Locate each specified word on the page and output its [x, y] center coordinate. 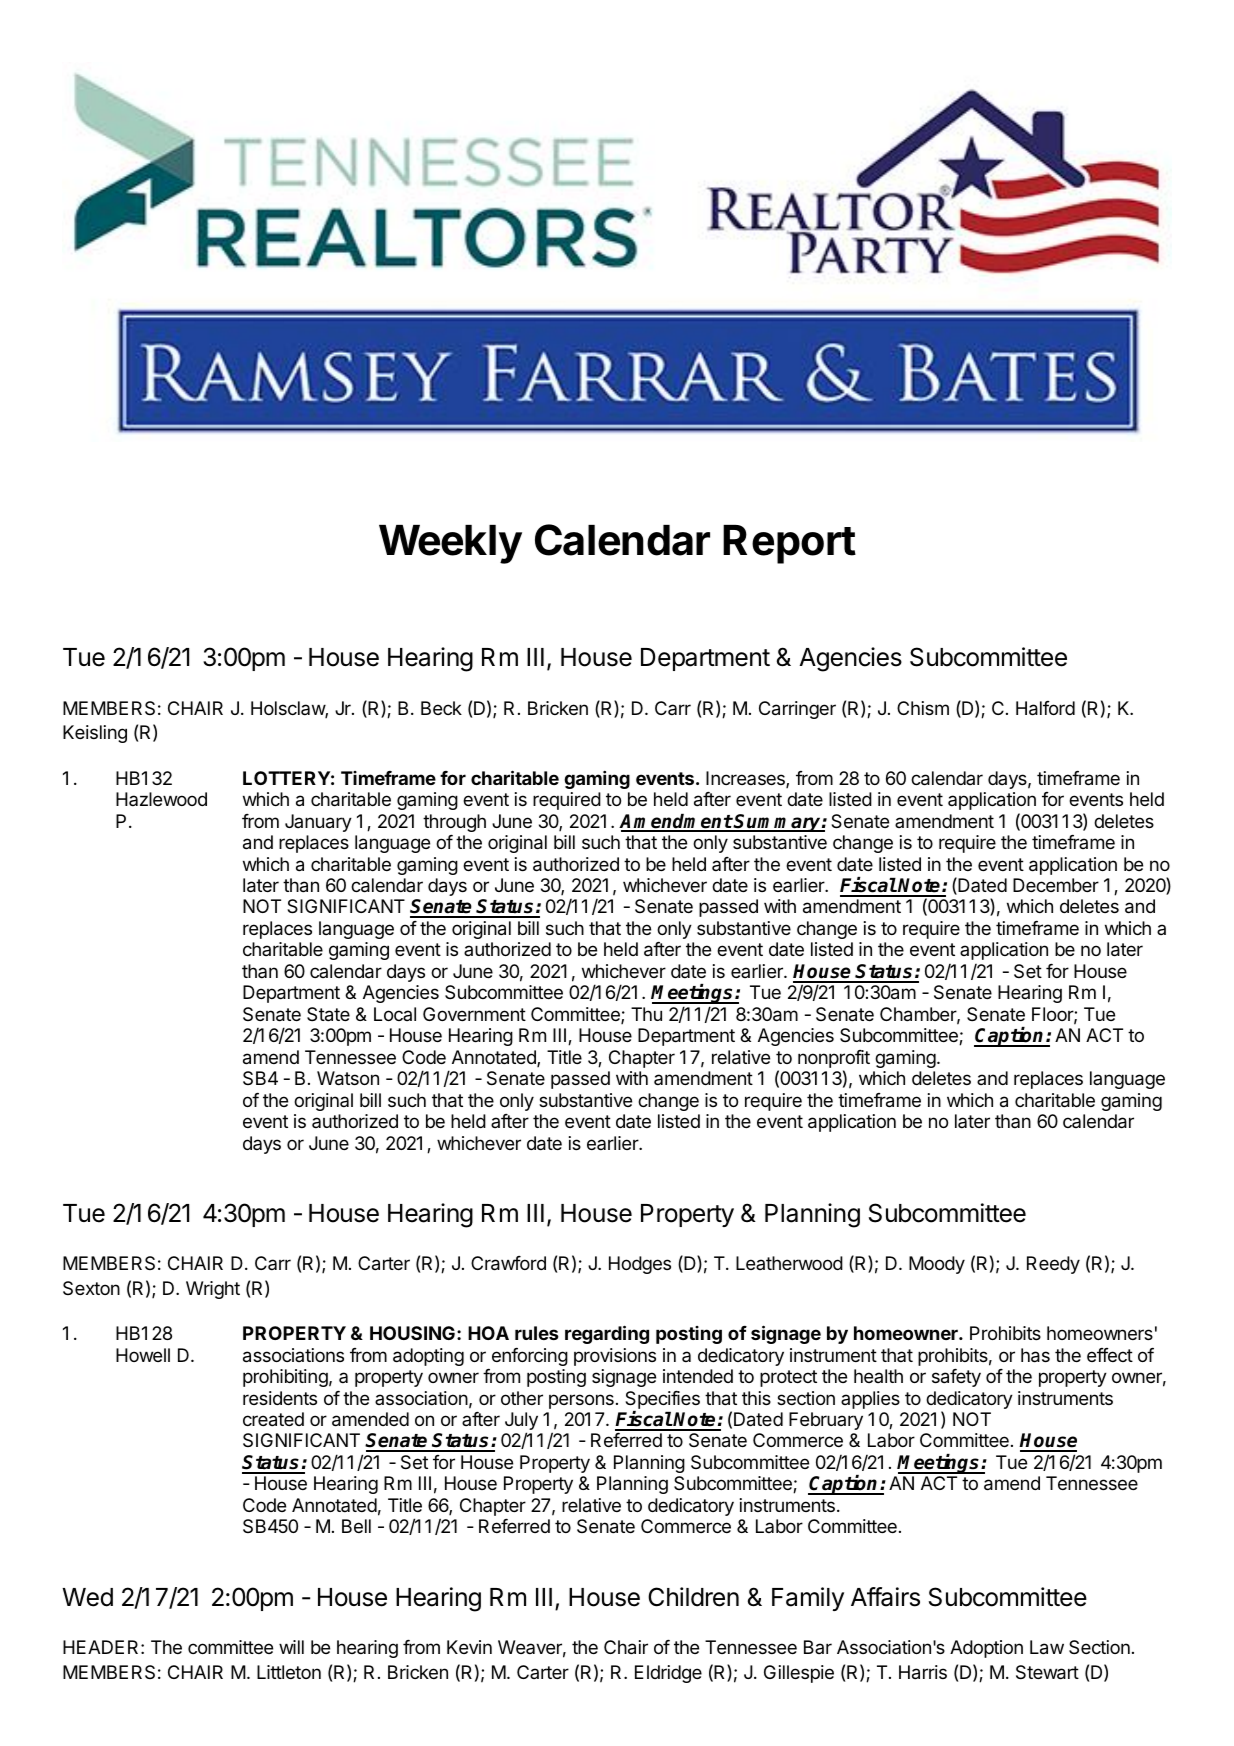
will [291, 1647]
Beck [441, 708]
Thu [646, 1014]
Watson [348, 1078]
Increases [746, 779]
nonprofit [834, 1059]
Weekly [450, 544]
